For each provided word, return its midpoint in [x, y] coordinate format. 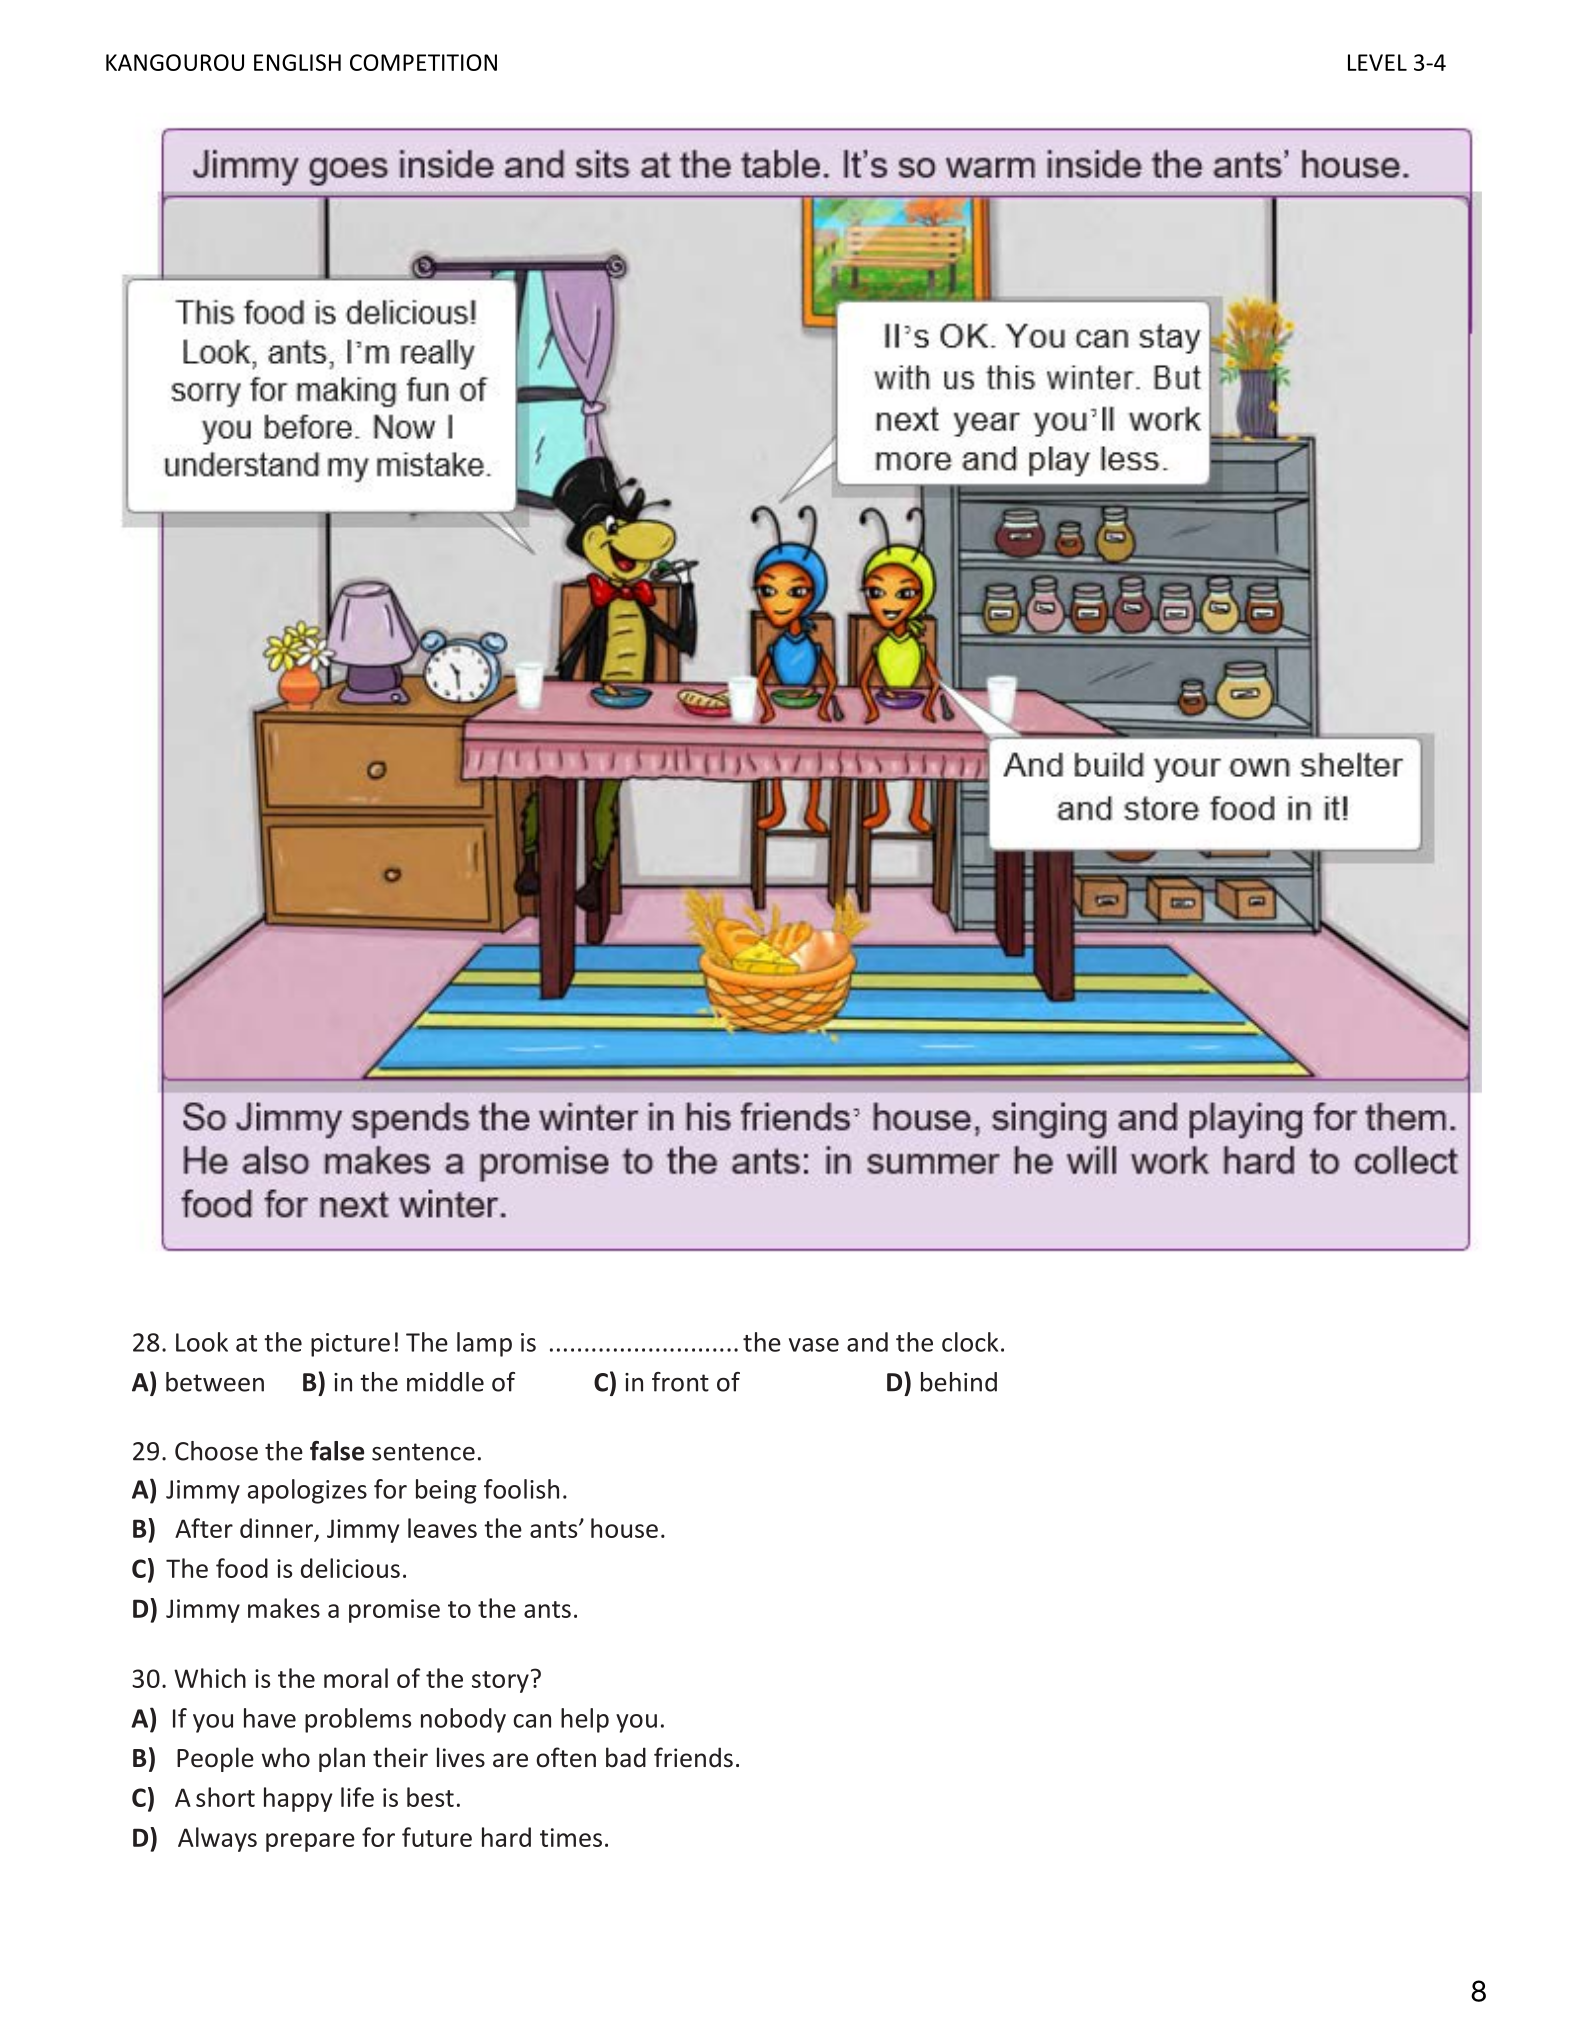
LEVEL [1377, 62]
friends [693, 1757]
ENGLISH [297, 62]
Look [202, 1342]
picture [350, 1345]
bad [626, 1757]
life [357, 1797]
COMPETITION [423, 62]
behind [959, 1382]
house [624, 1528]
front [680, 1382]
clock [970, 1342]
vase [814, 1345]
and [867, 1342]
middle [445, 1382]
